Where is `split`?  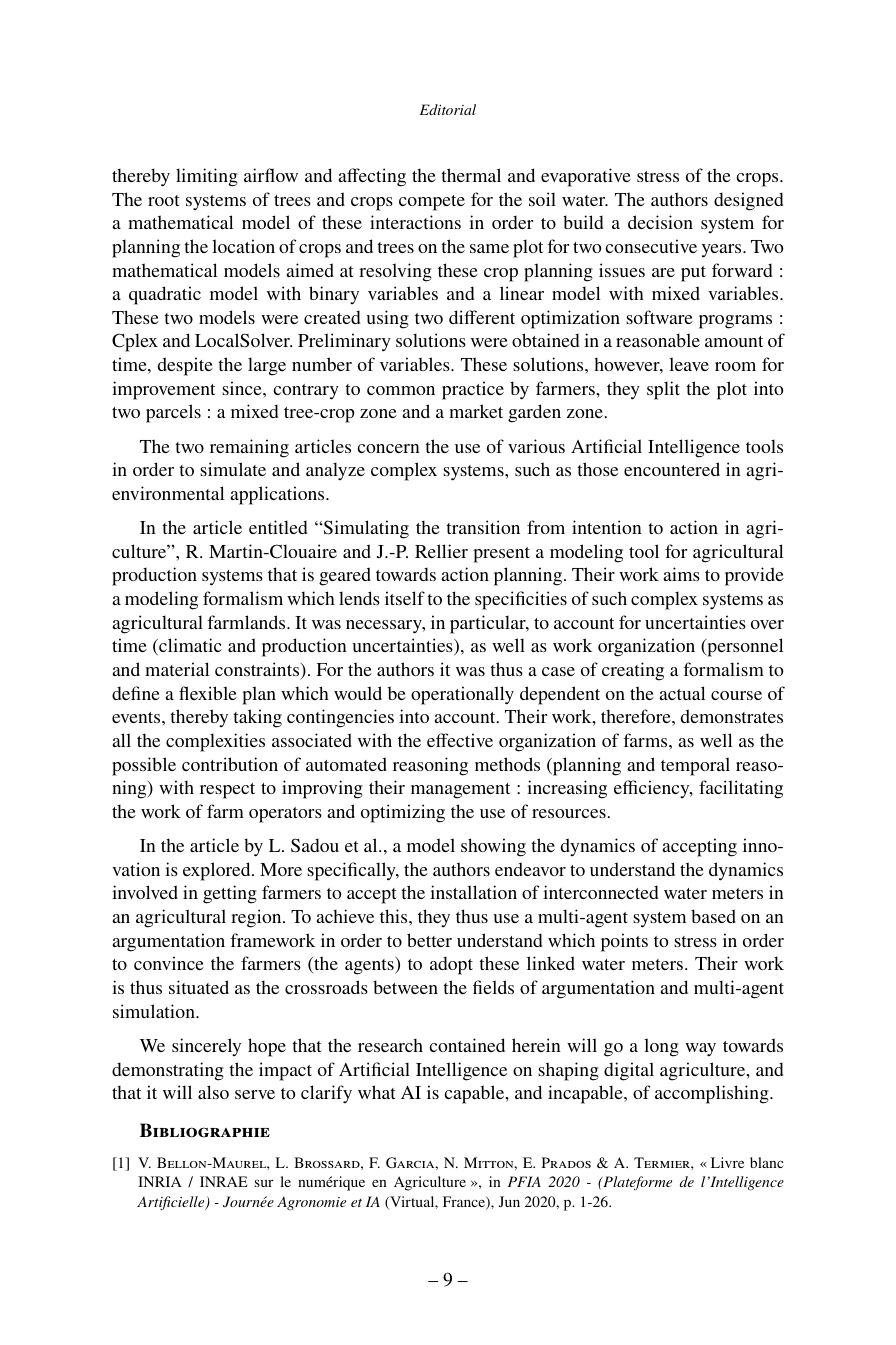
split is located at coordinates (663, 390).
